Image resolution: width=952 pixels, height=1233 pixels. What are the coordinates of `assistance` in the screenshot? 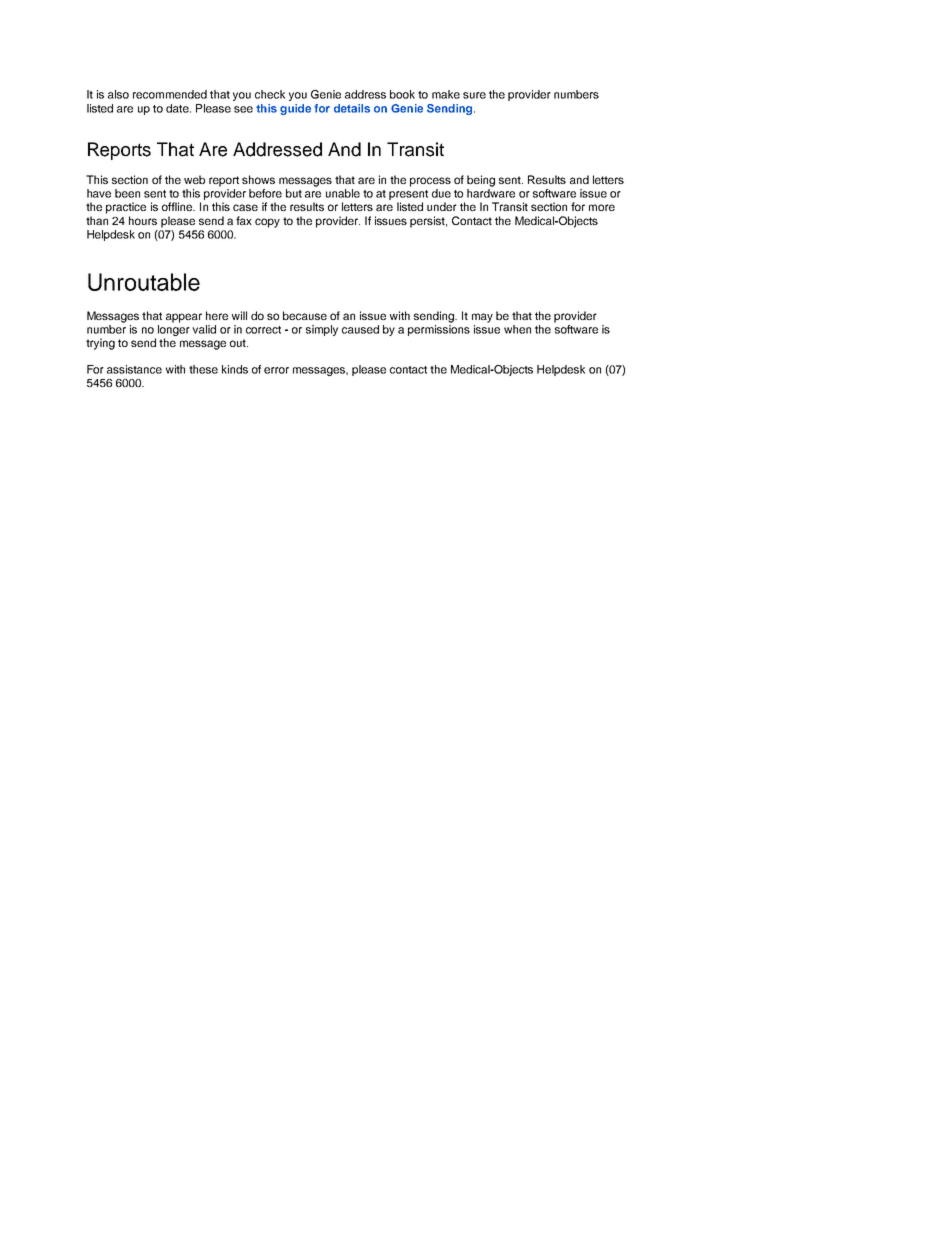 It's located at (134, 369).
